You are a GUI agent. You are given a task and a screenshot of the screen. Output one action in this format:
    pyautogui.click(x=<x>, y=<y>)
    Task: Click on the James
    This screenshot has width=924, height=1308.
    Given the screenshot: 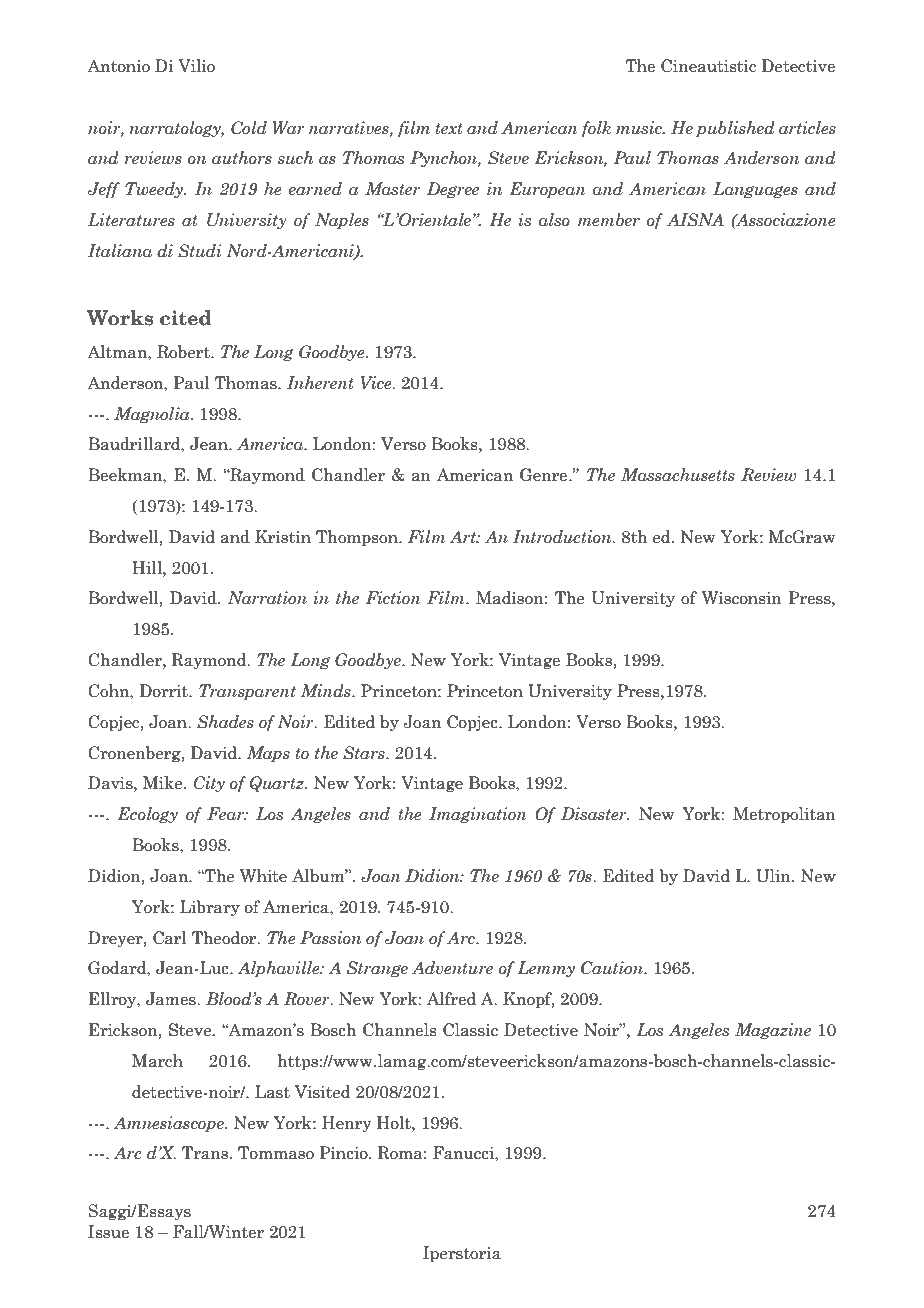 What is the action you would take?
    pyautogui.click(x=172, y=999)
